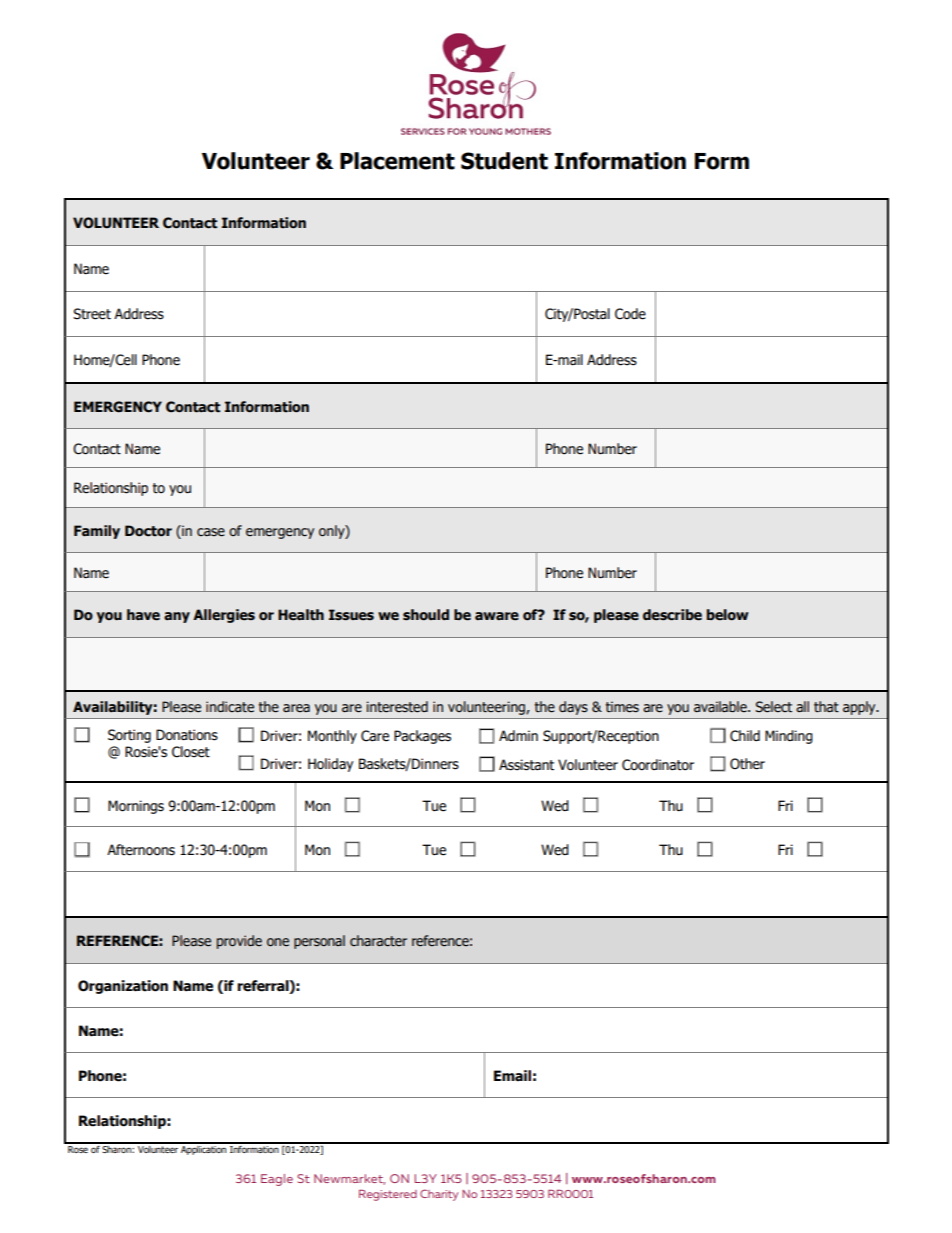  Describe the element at coordinates (630, 314) in the page. I see `Code` at that location.
